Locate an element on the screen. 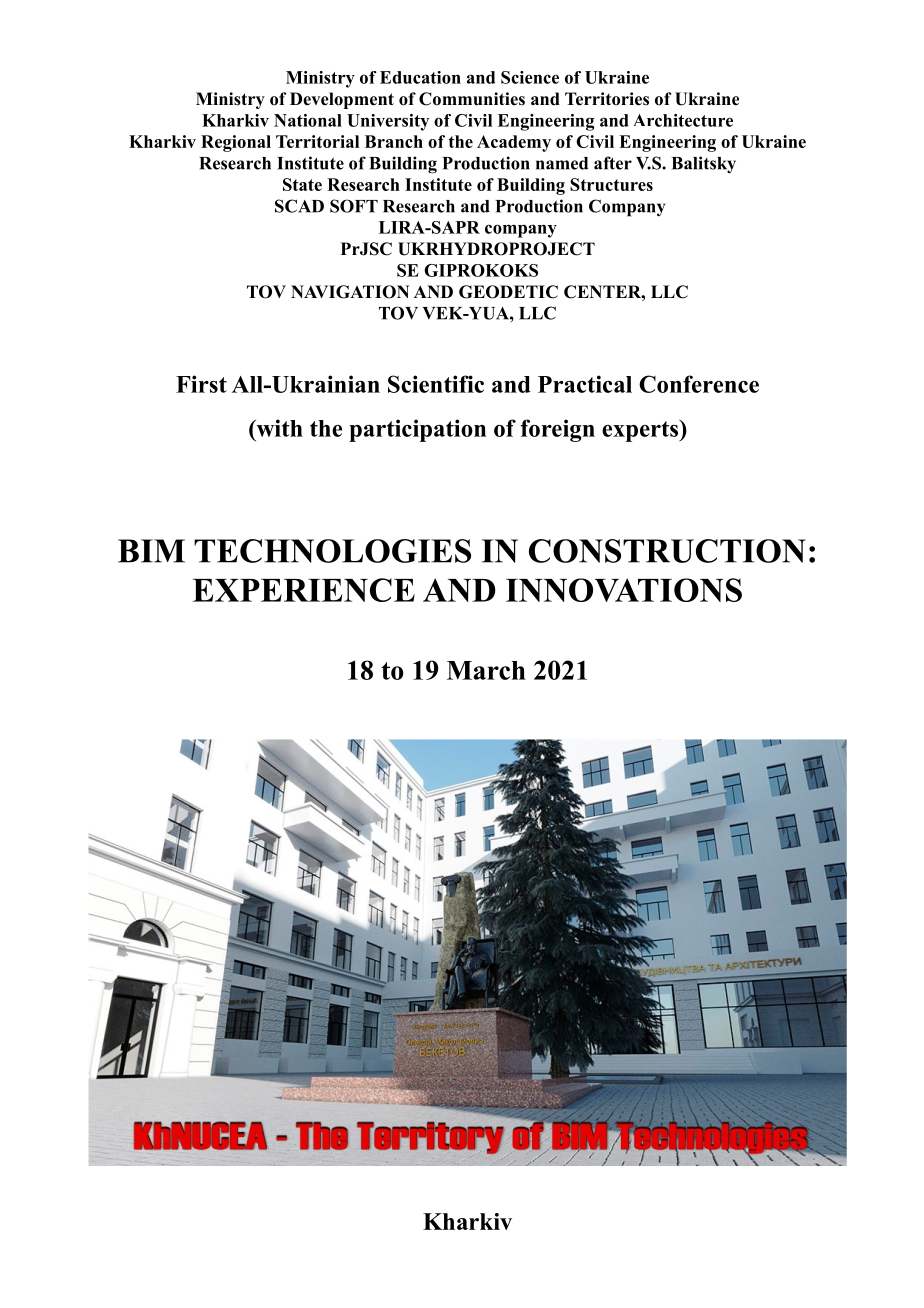 Image resolution: width=924 pixels, height=1308 pixels. Practical is located at coordinates (585, 384).
